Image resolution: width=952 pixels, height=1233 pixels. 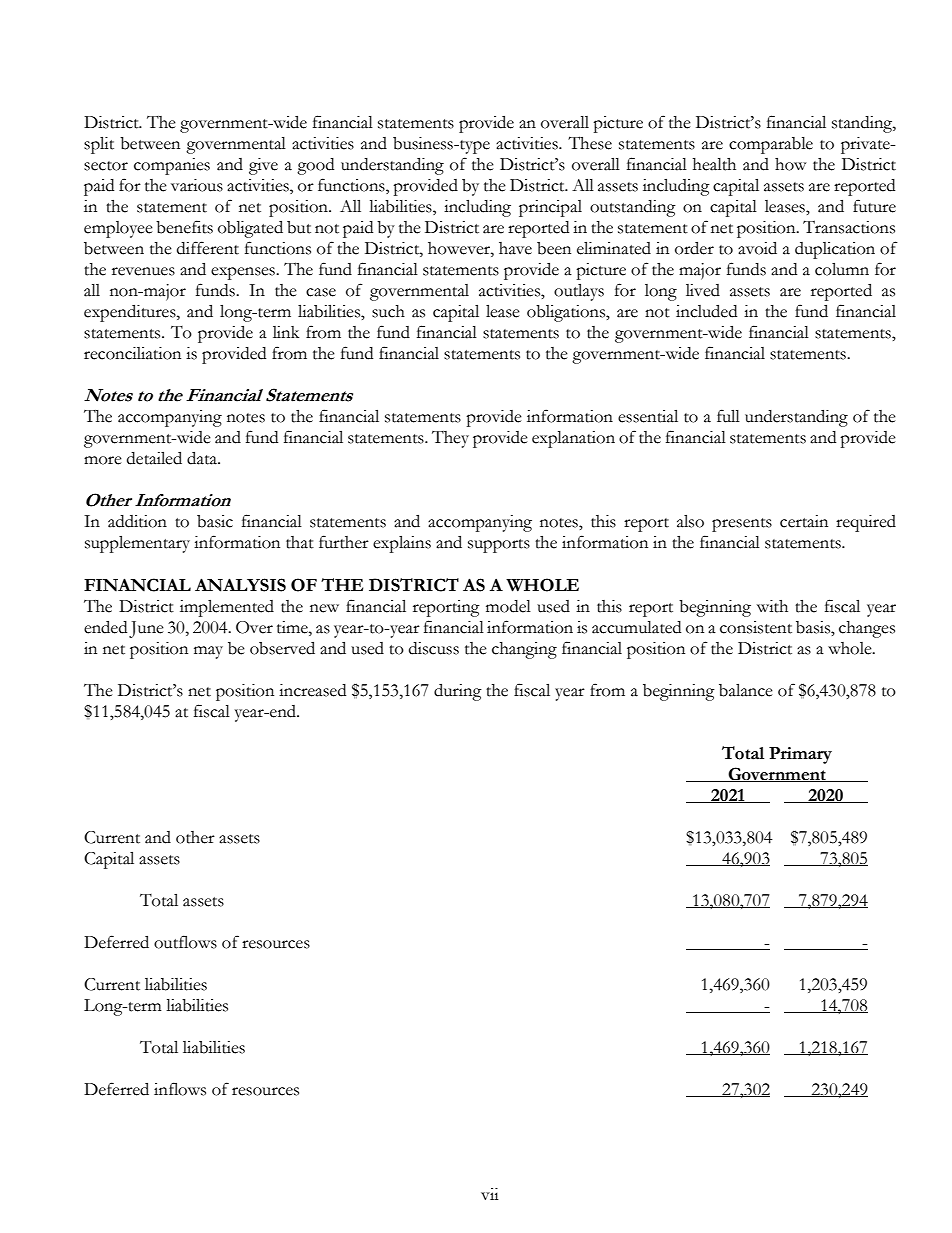 What do you see at coordinates (499, 546) in the page?
I see `supports` at bounding box center [499, 546].
